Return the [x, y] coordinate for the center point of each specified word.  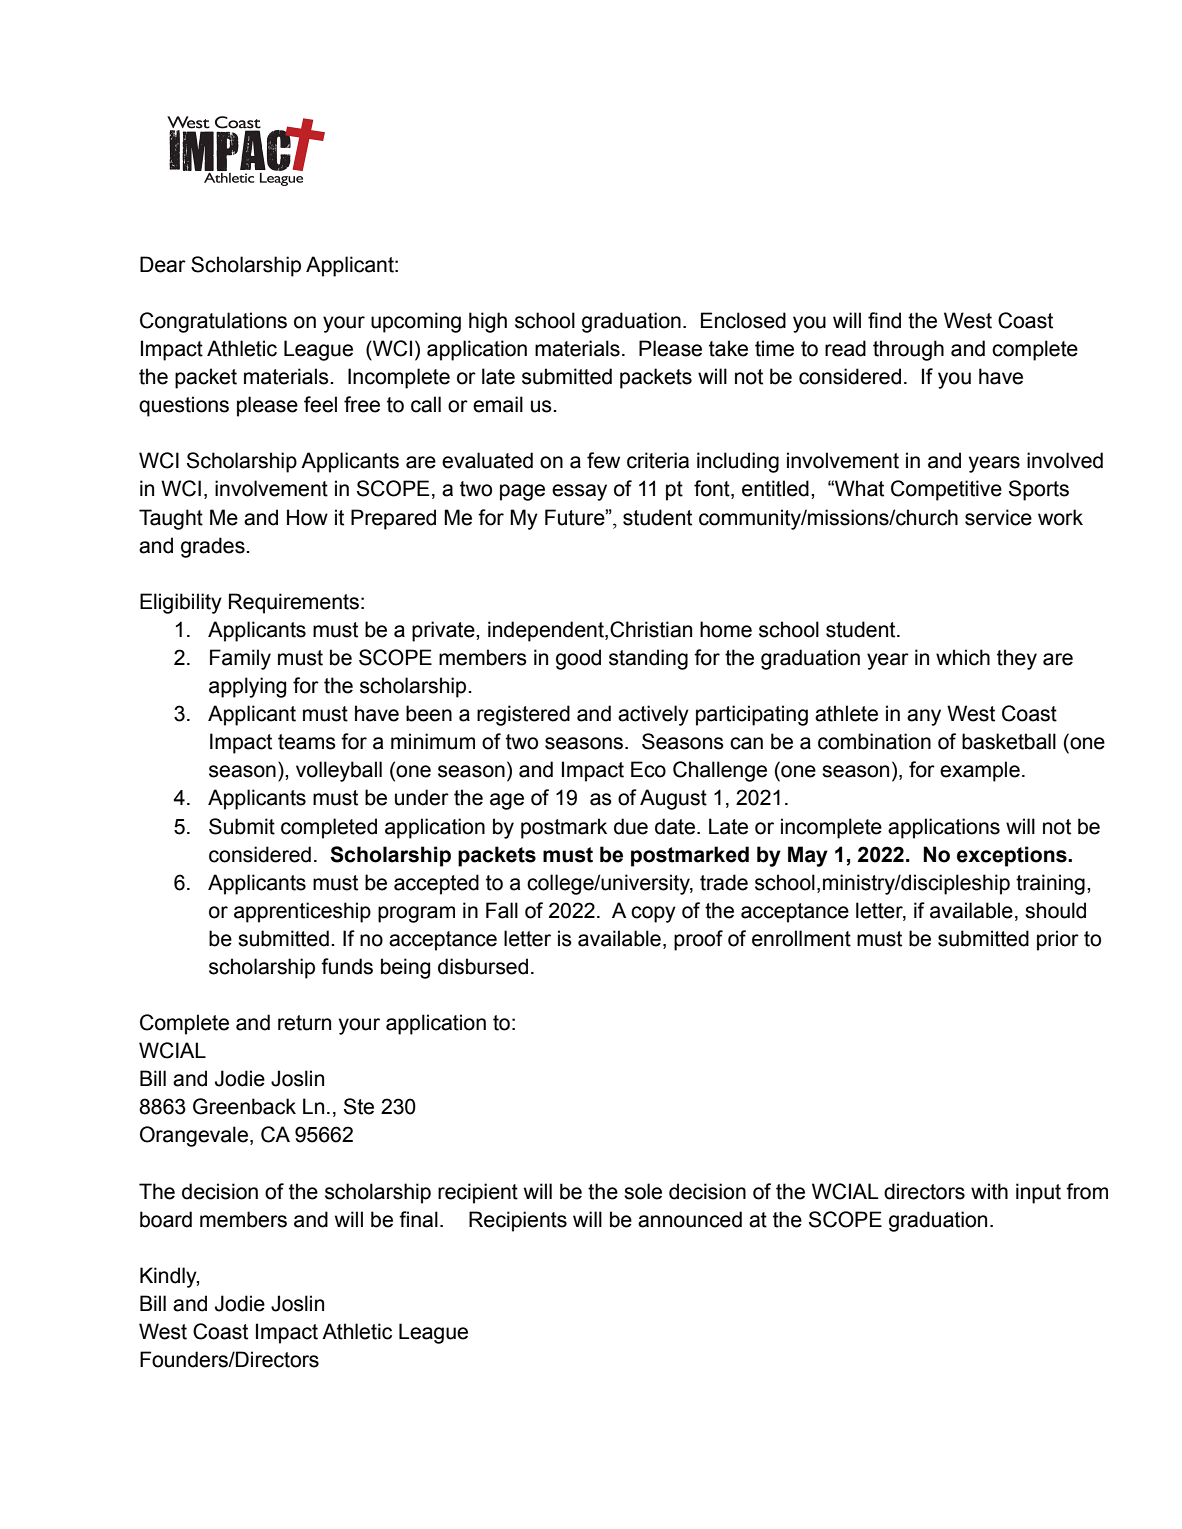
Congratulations [213, 322]
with [989, 1191]
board [166, 1219]
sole [643, 1191]
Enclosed [743, 320]
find [884, 320]
